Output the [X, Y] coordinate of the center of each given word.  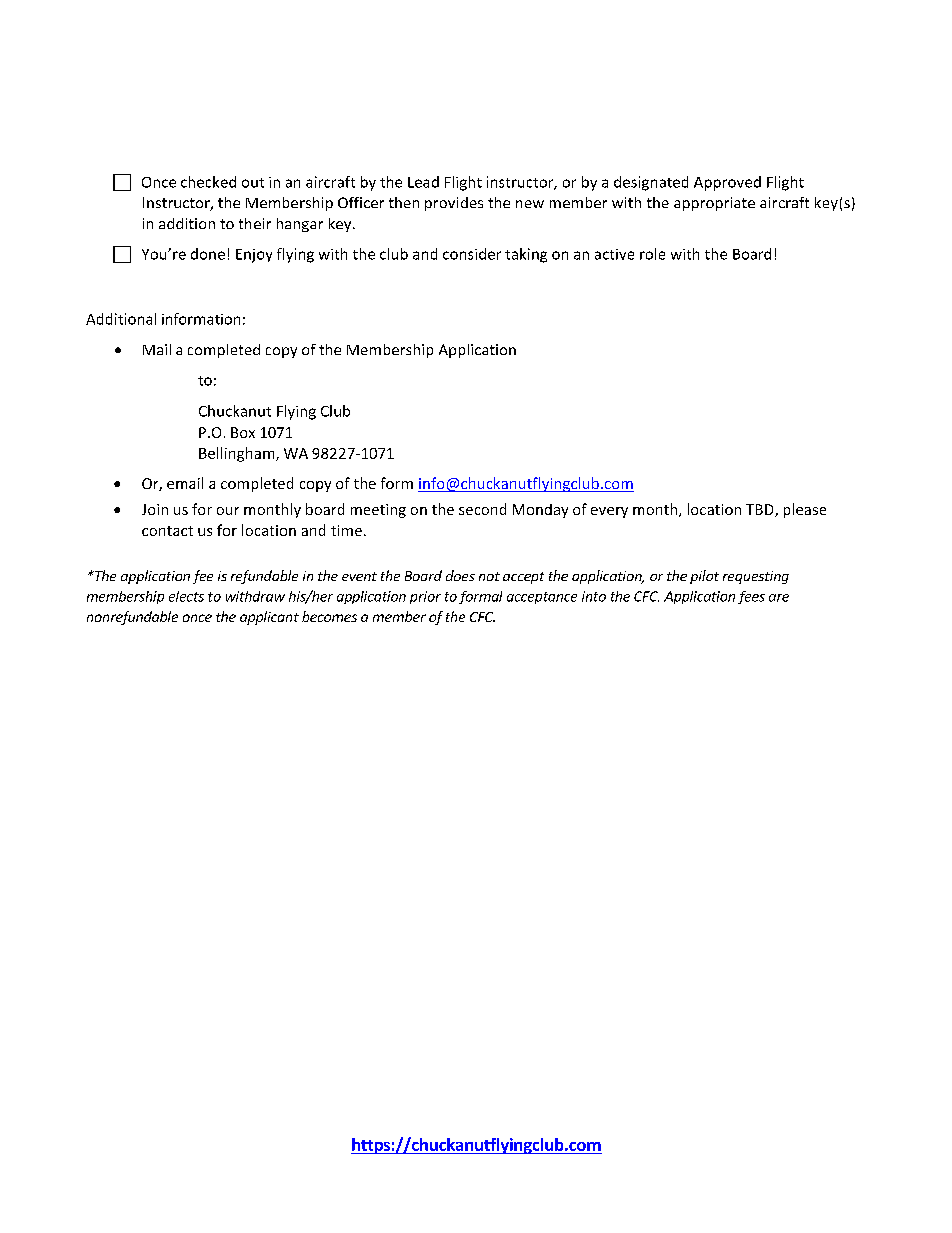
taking [526, 255]
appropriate [714, 204]
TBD [761, 510]
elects [186, 596]
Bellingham [238, 454]
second [482, 509]
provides [454, 204]
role [652, 254]
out [253, 183]
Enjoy [254, 256]
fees [751, 597]
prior [425, 597]
